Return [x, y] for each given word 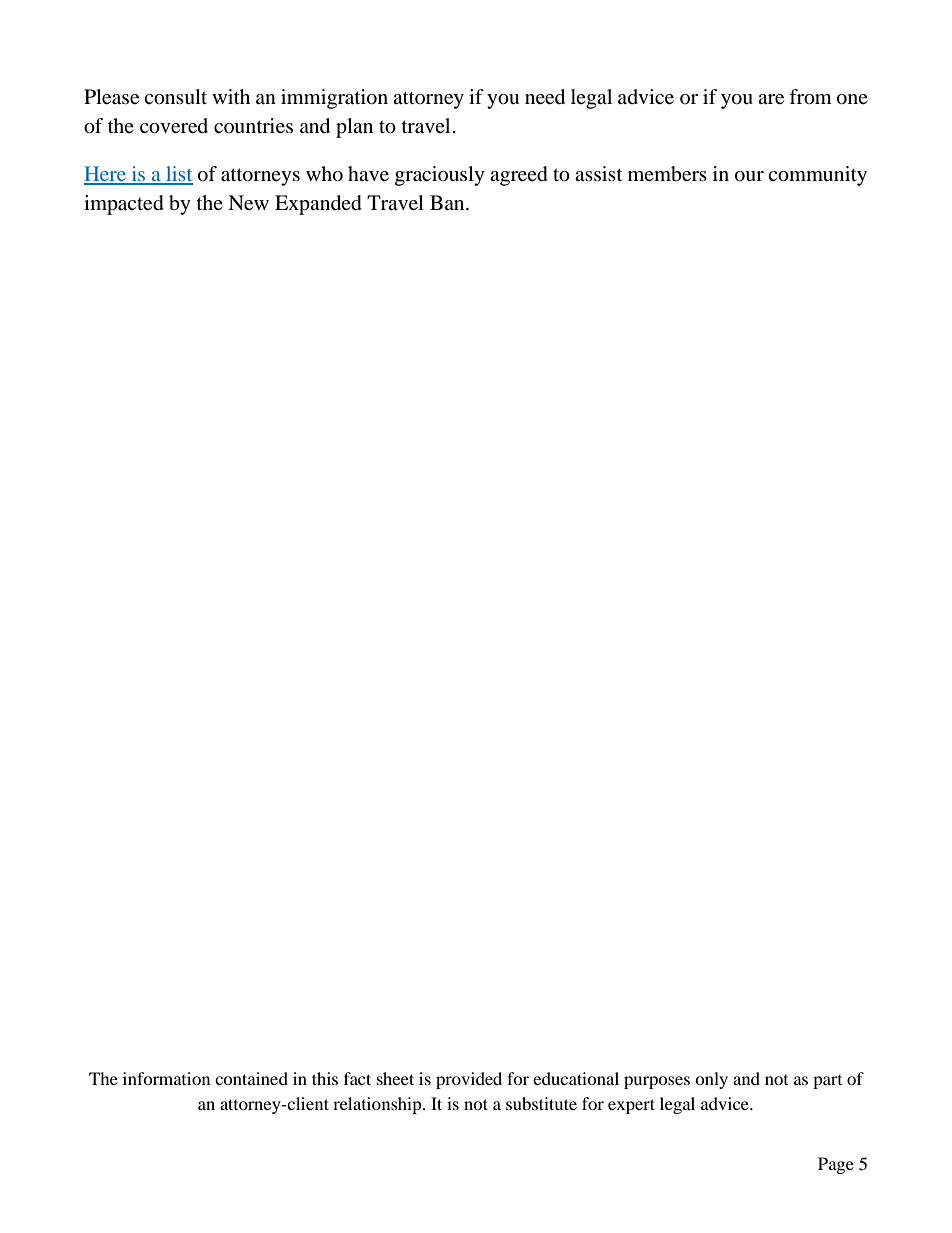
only [711, 1080]
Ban [448, 202]
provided [469, 1080]
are [771, 99]
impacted [124, 205]
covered [174, 126]
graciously [440, 176]
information [166, 1078]
